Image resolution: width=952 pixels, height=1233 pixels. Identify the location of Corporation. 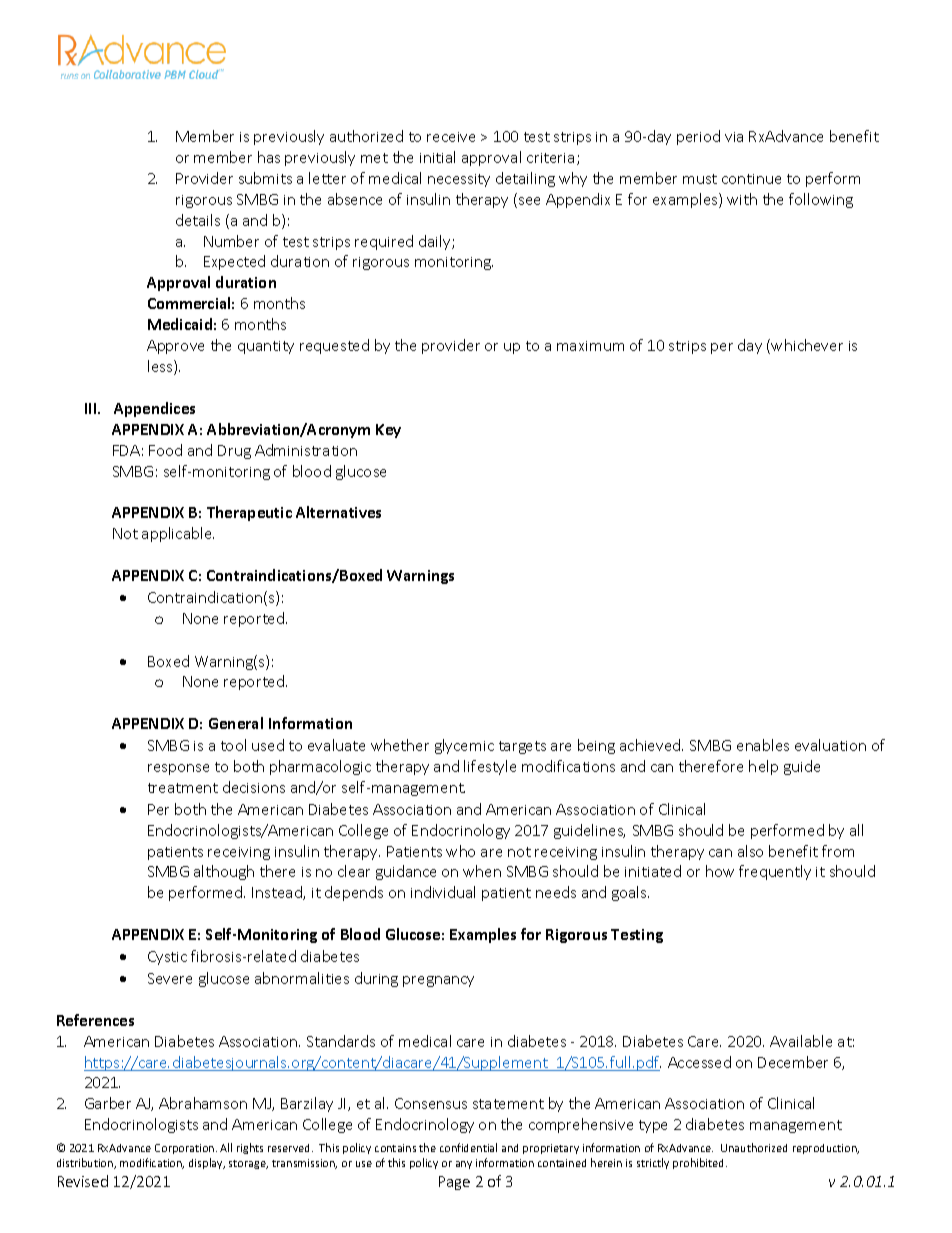
(184, 1149).
